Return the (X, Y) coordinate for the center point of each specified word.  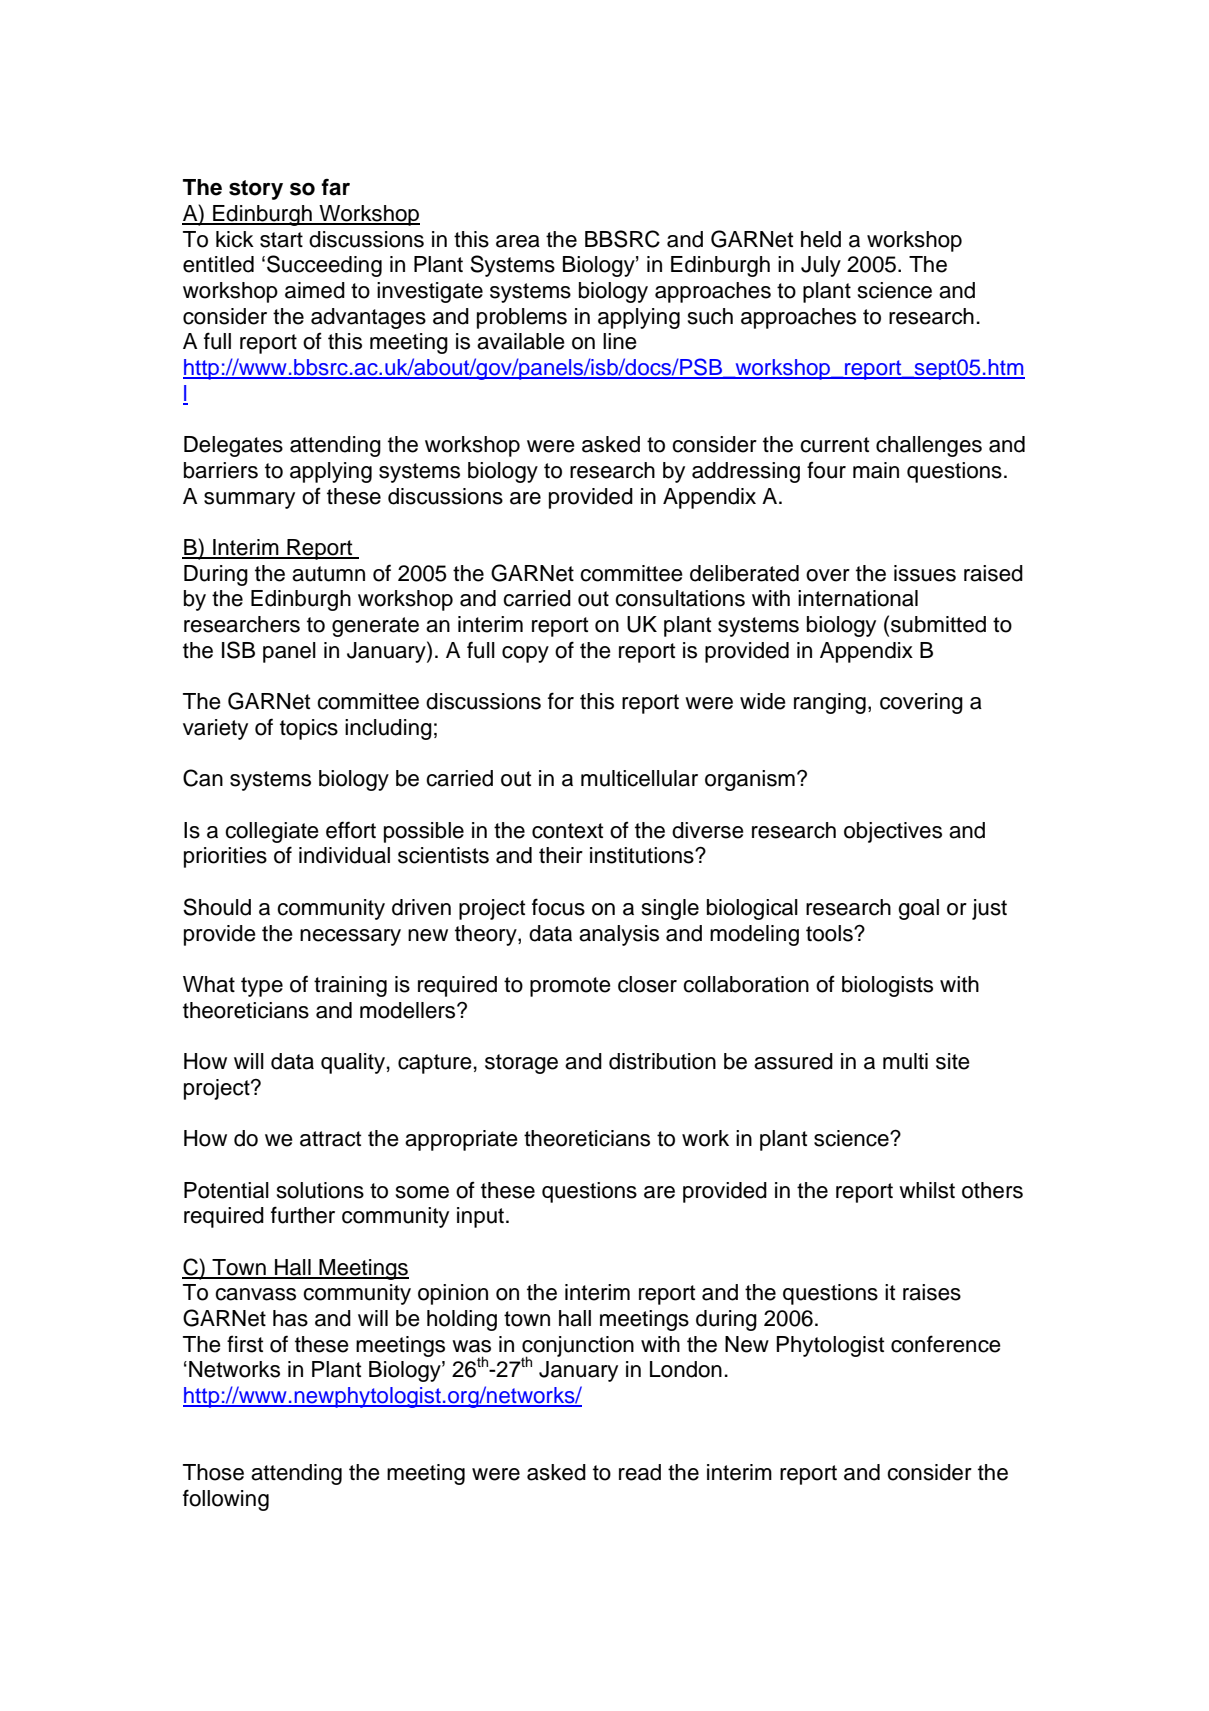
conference (946, 1344)
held (821, 239)
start (281, 240)
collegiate (272, 832)
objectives (893, 832)
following (226, 1500)
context (567, 831)
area (518, 241)
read (640, 1472)
